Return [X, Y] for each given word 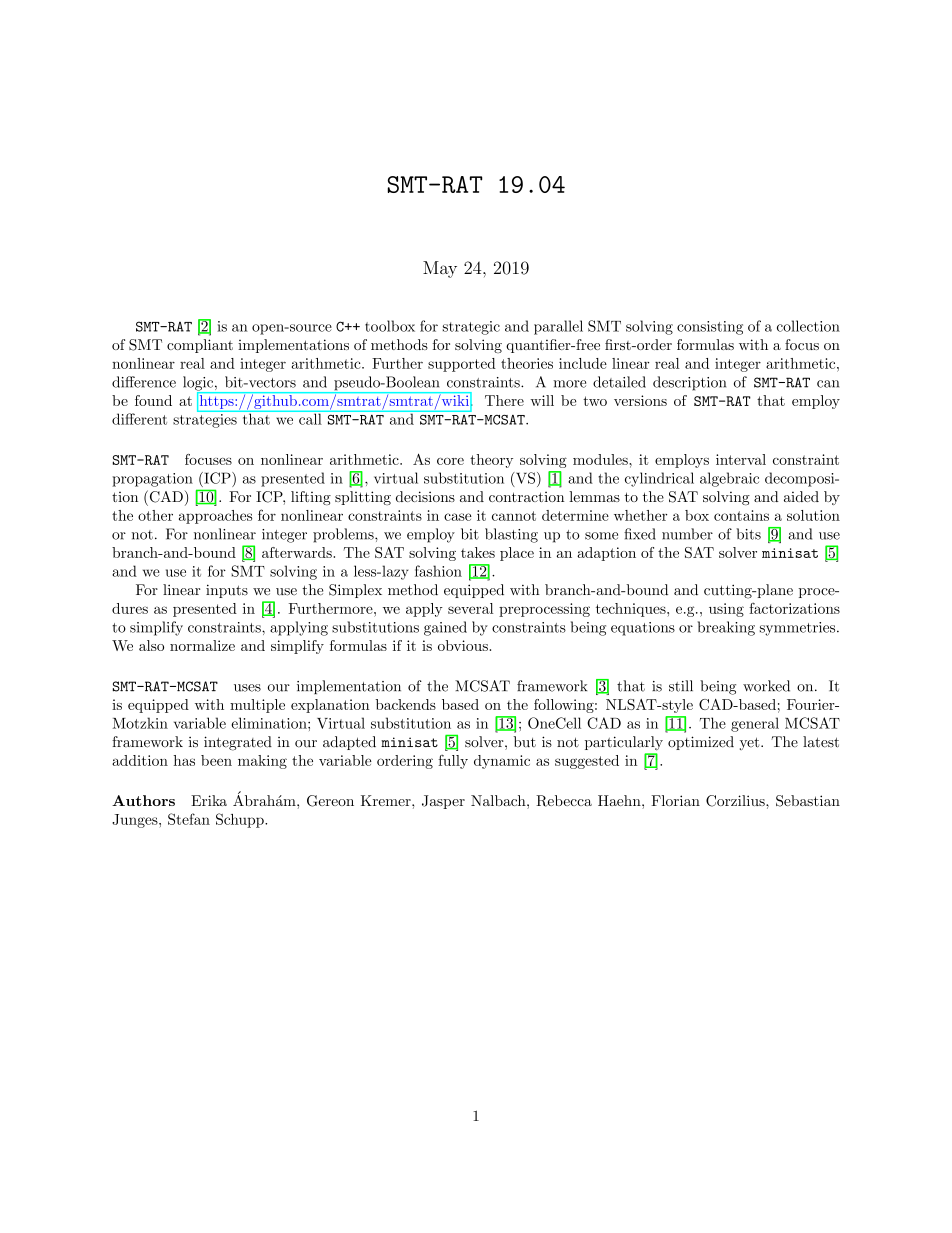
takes [478, 552]
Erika [209, 800]
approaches [215, 517]
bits [748, 534]
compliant [200, 346]
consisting [710, 328]
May [440, 269]
